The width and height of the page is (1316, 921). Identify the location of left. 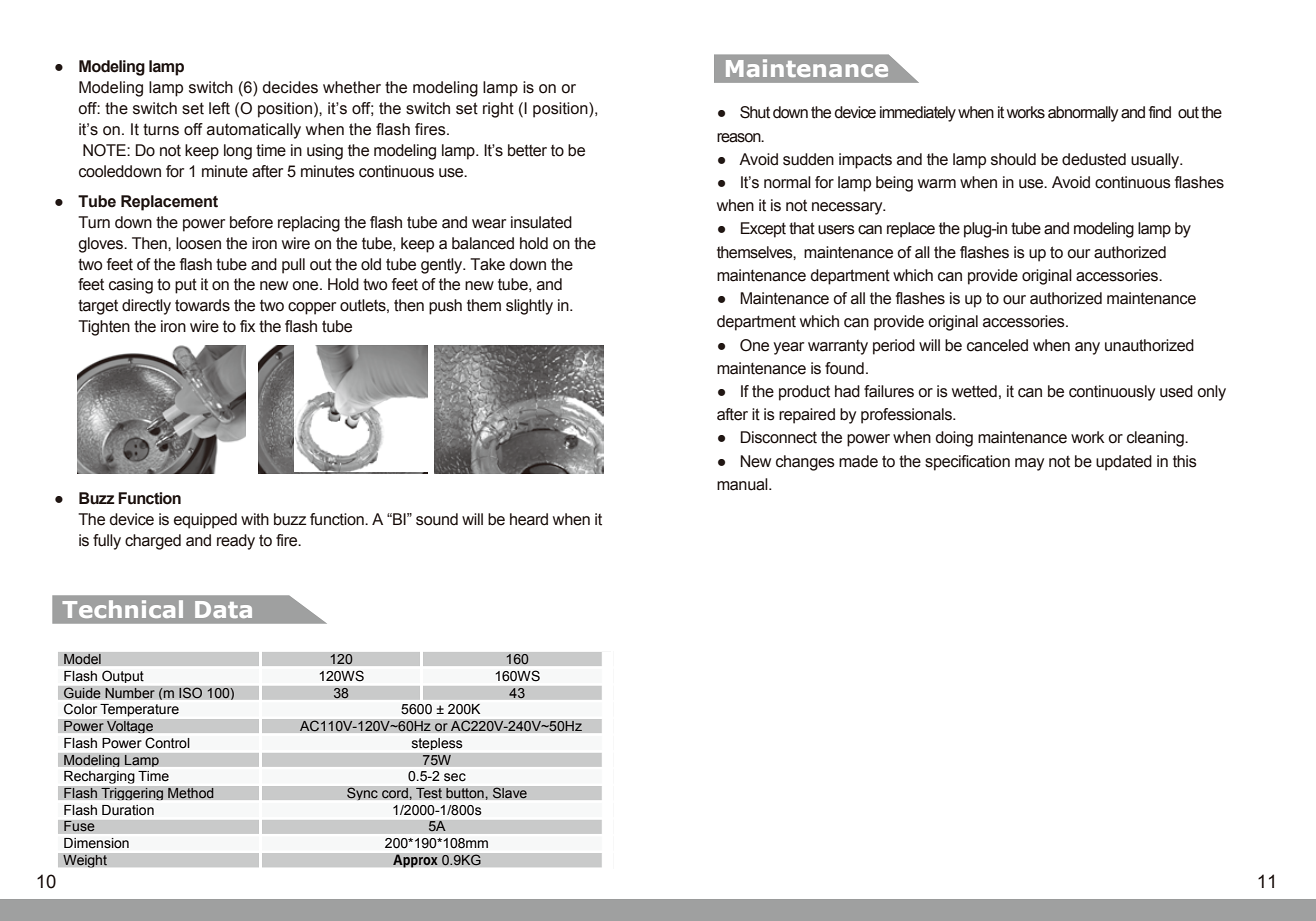
(219, 108).
